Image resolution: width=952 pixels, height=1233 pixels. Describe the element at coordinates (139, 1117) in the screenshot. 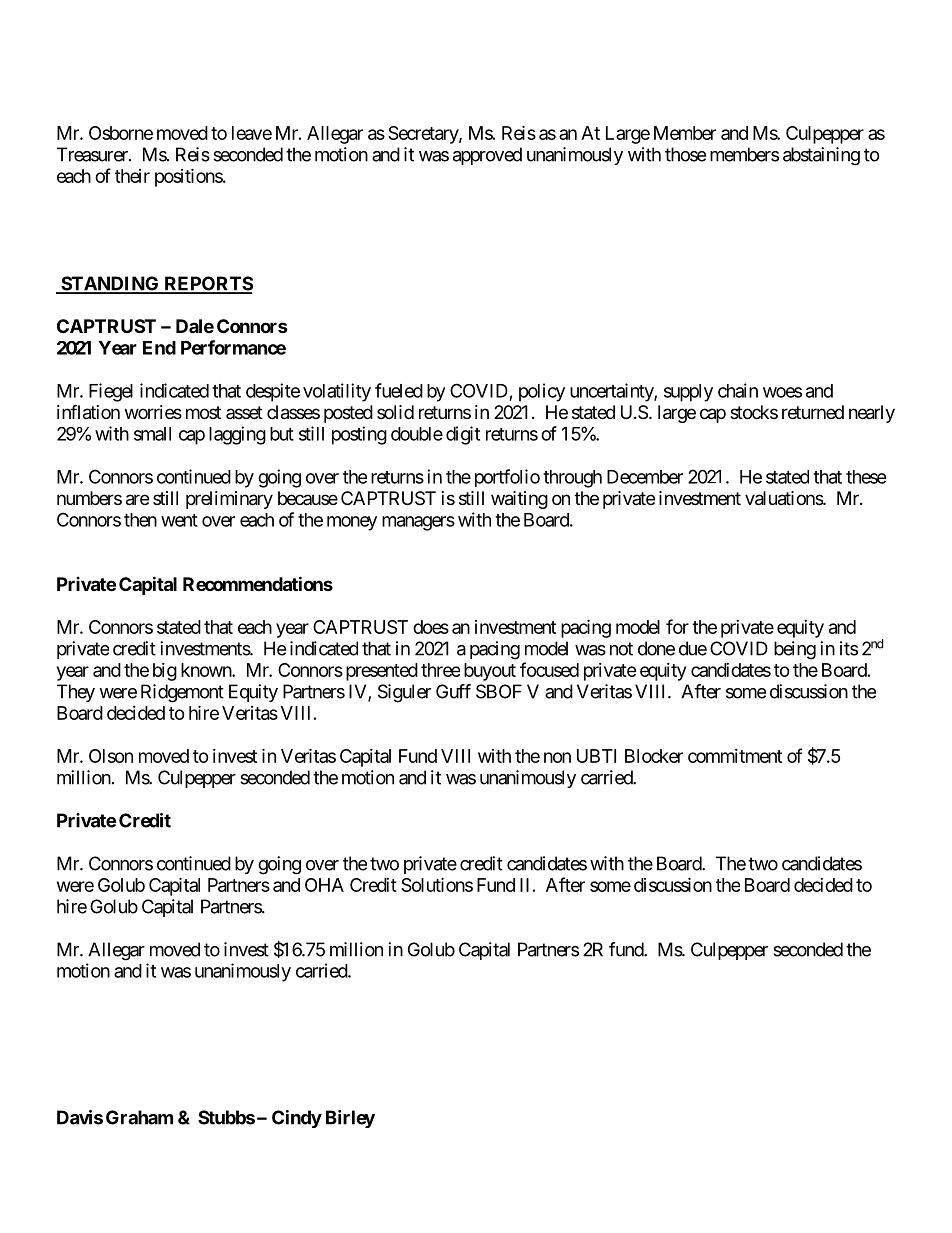

I see `Graham` at that location.
